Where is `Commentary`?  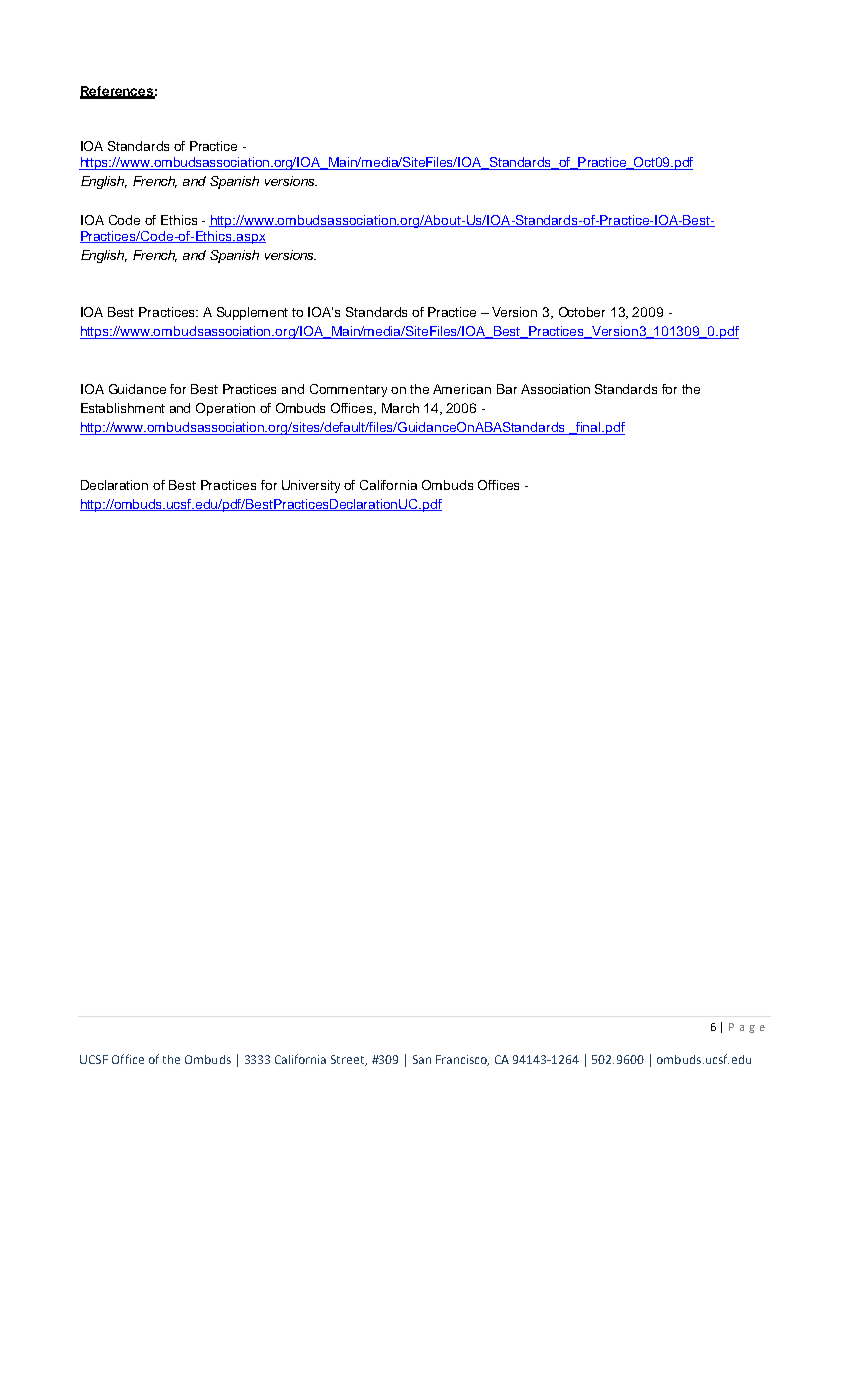 Commentary is located at coordinates (348, 390).
